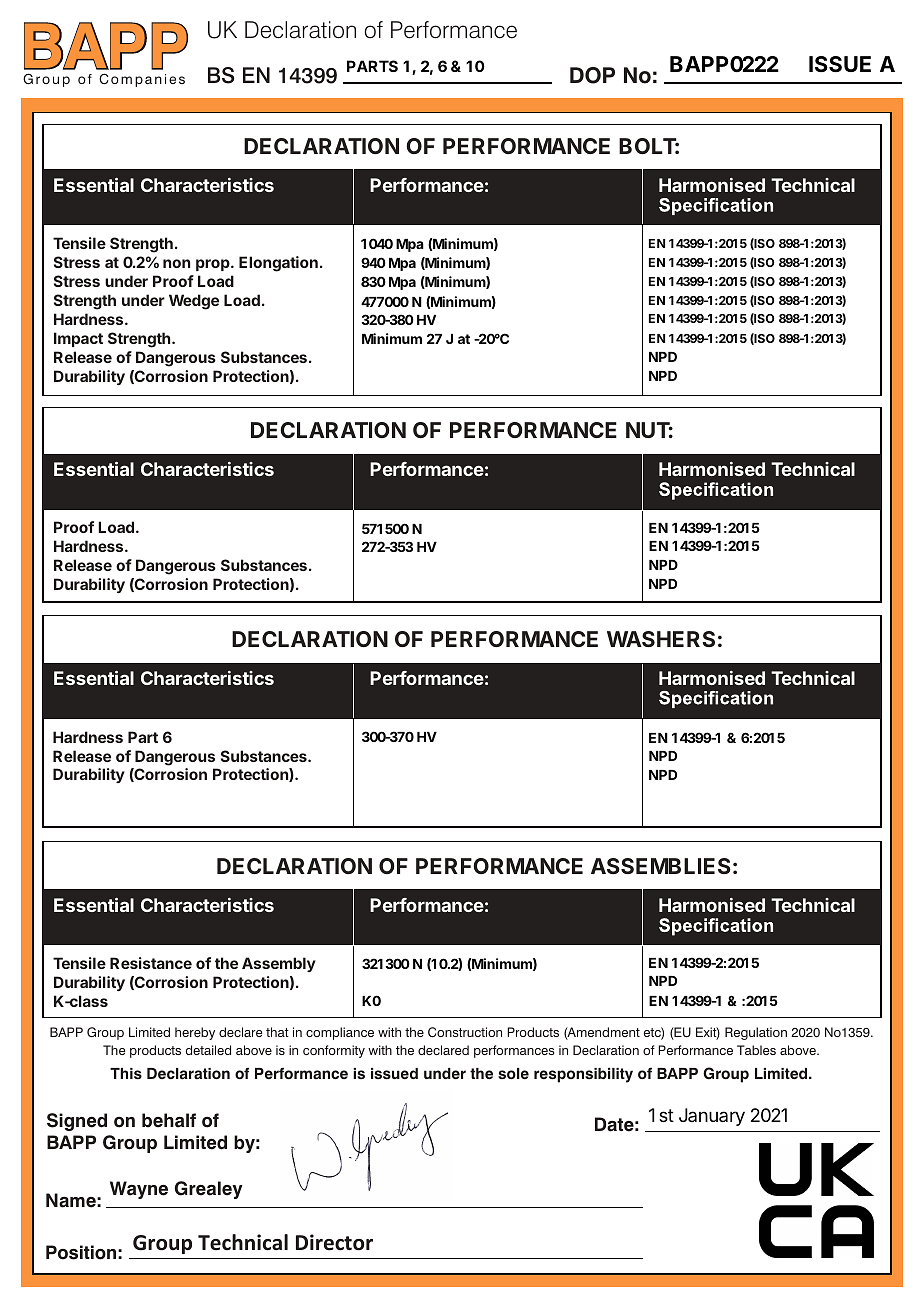 This document has width=924, height=1308. I want to click on Wayne, so click(139, 1190).
